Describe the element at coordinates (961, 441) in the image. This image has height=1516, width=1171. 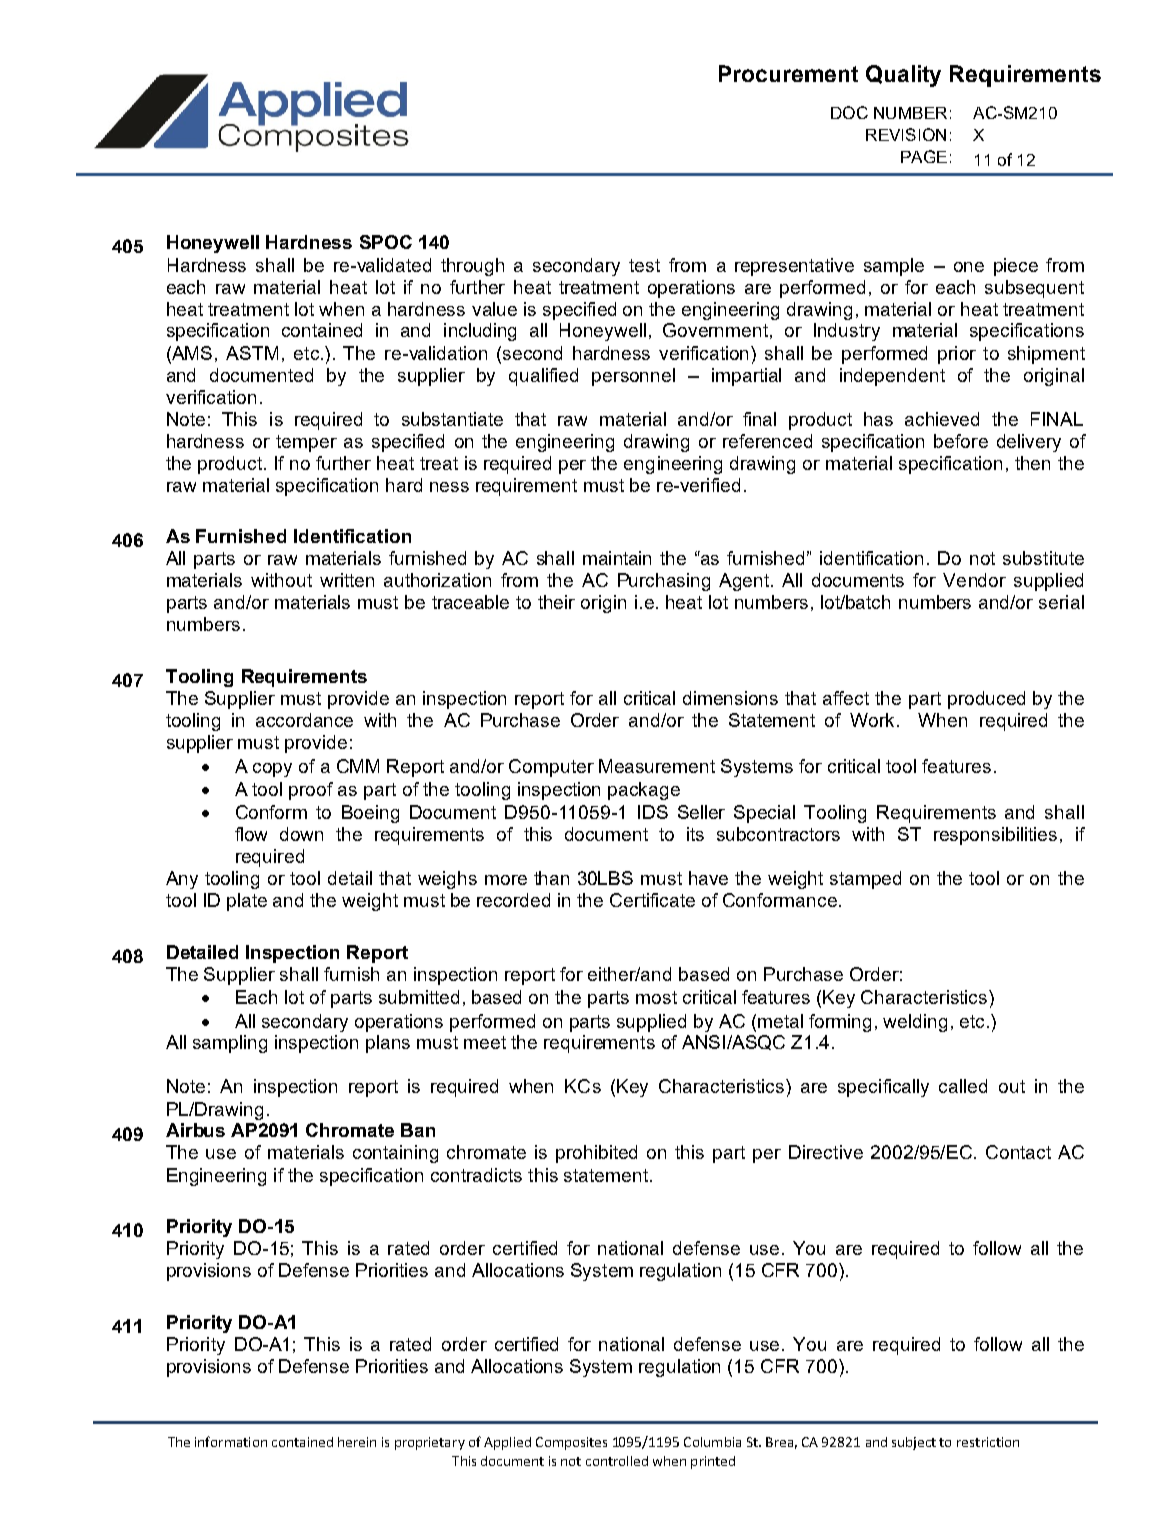
I see `before` at that location.
